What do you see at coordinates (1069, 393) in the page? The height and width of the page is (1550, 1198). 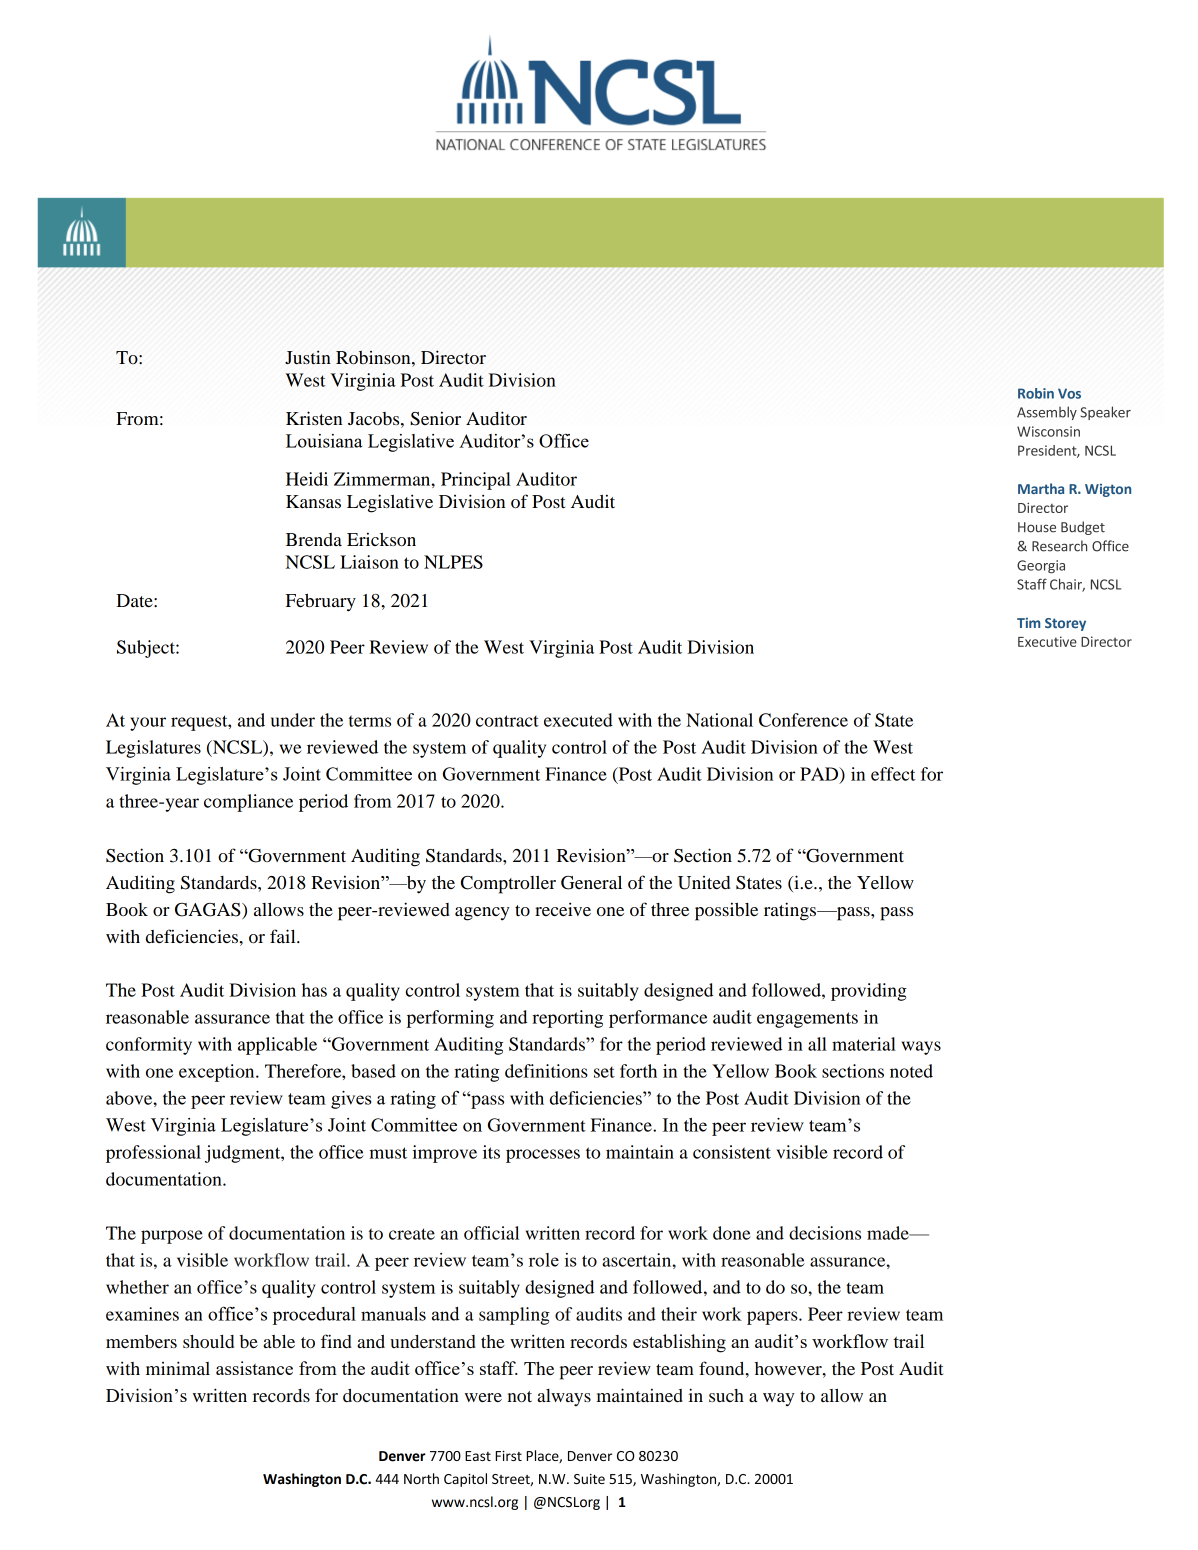 I see `Vos` at bounding box center [1069, 393].
